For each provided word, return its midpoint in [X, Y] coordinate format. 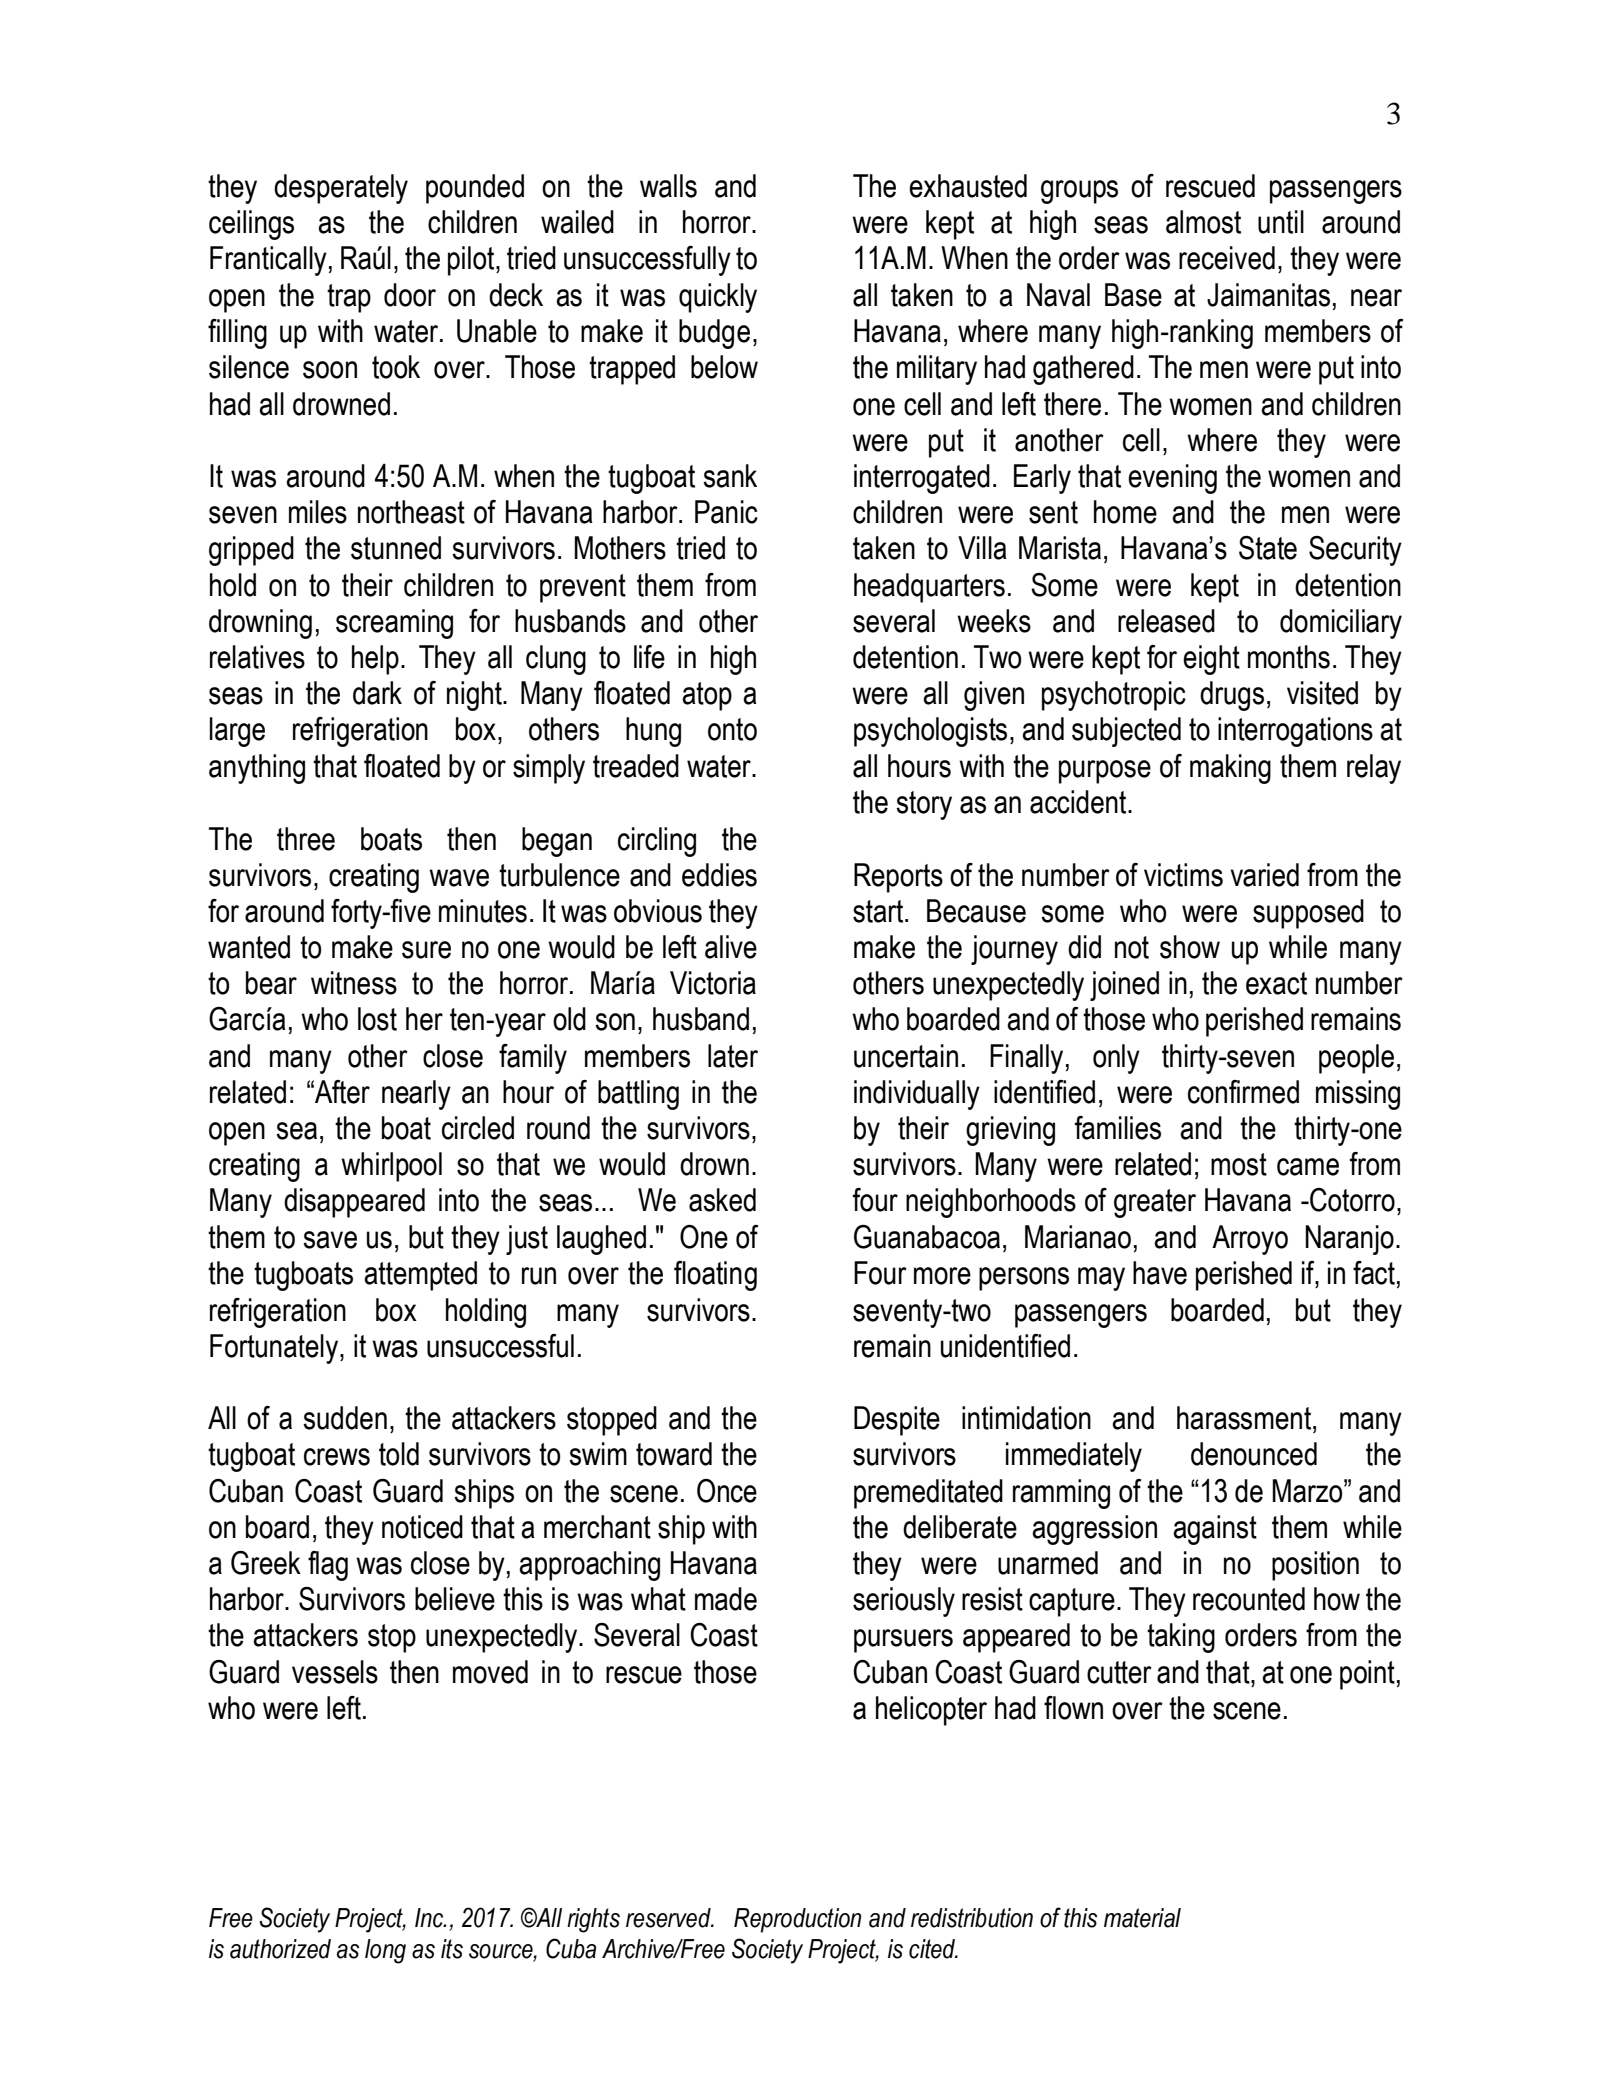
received [1227, 258]
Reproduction [797, 1920]
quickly [718, 298]
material [1142, 1918]
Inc [430, 1918]
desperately [341, 189]
